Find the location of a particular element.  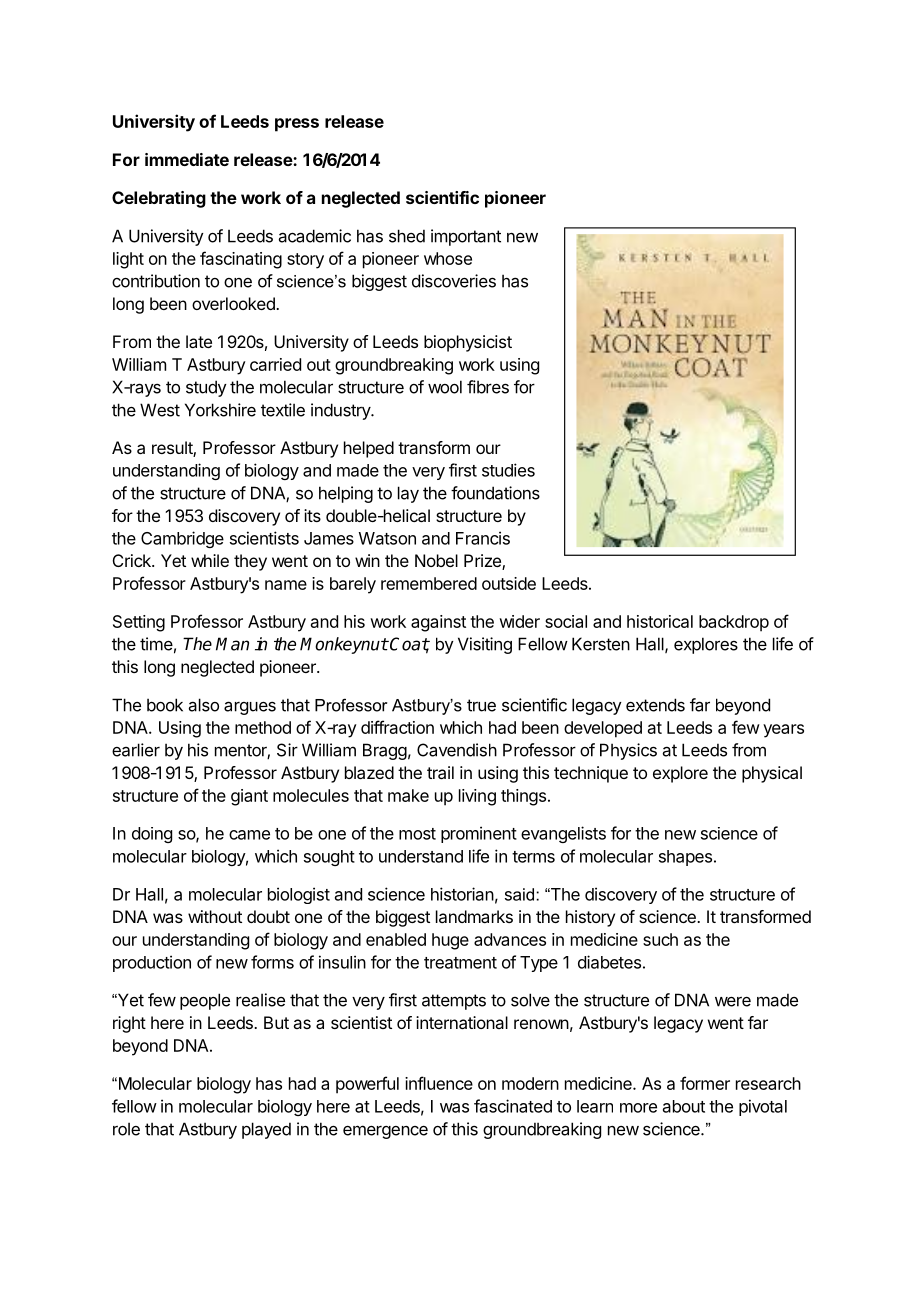

important is located at coordinates (466, 237).
